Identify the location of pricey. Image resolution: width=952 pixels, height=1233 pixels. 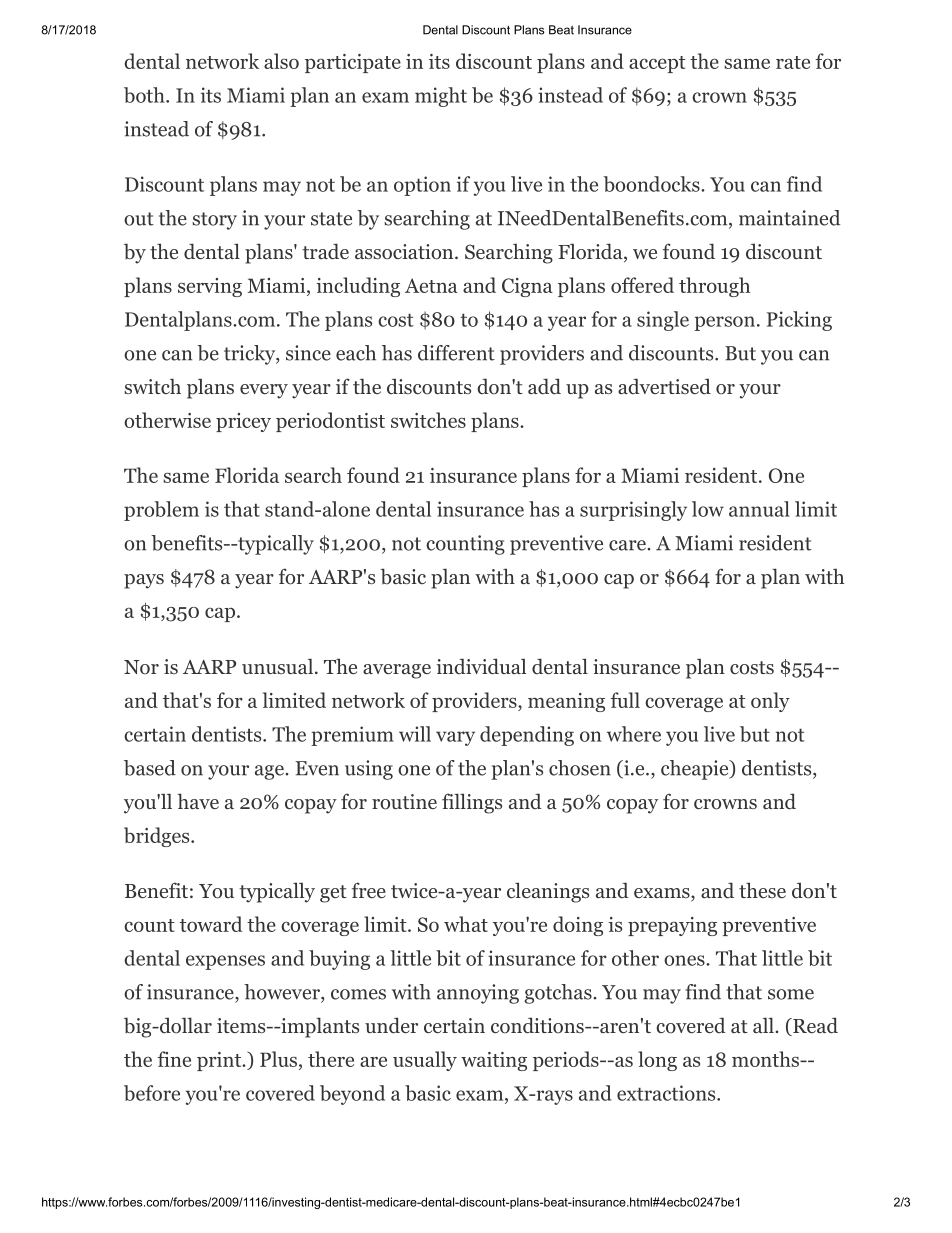
(243, 422).
